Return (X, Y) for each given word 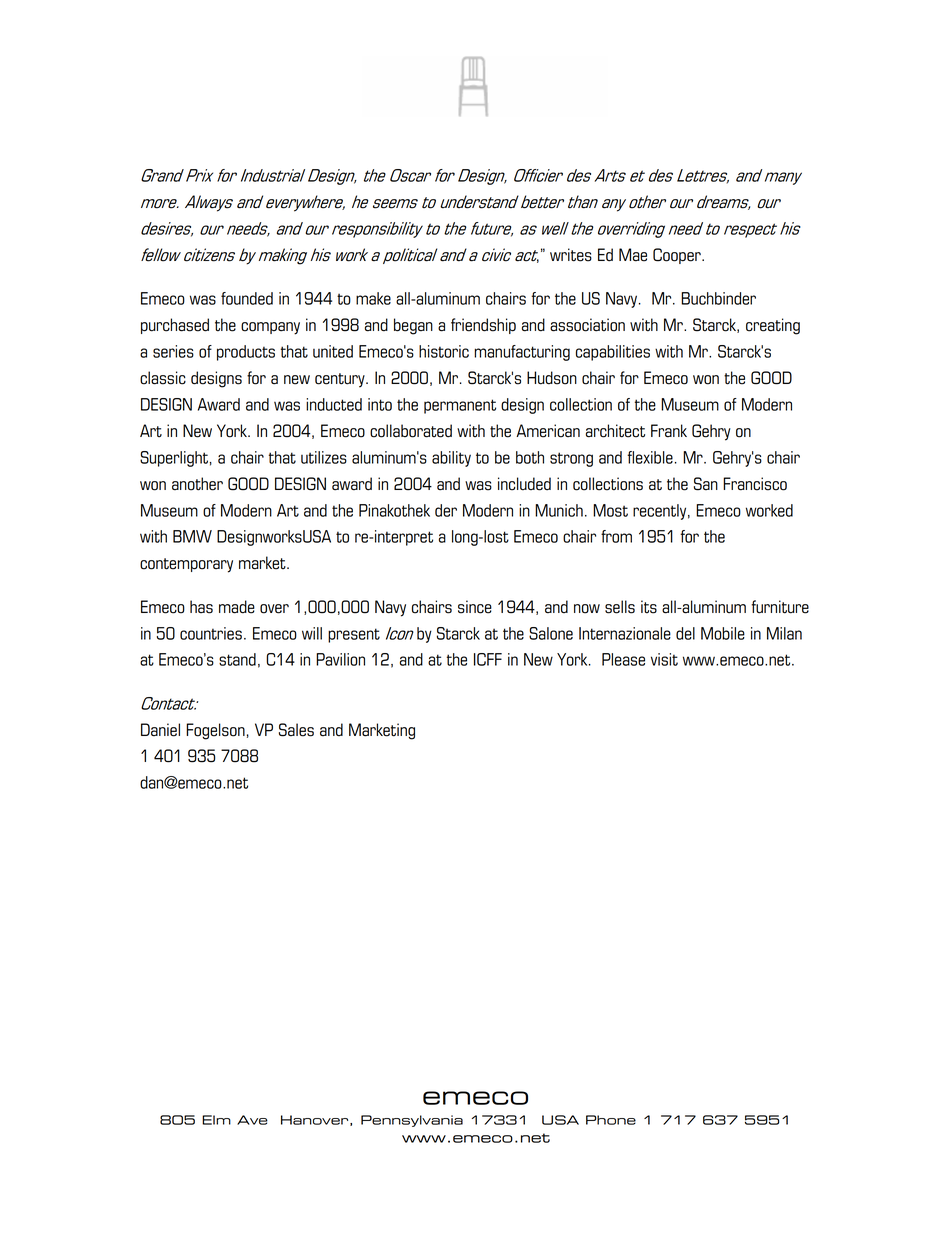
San (706, 484)
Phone (611, 1120)
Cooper (678, 256)
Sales (296, 730)
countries (211, 633)
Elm (216, 1120)
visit (664, 659)
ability (451, 459)
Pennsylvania (412, 1121)
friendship (483, 326)
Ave (252, 1120)
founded (247, 298)
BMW (192, 536)
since (475, 607)
